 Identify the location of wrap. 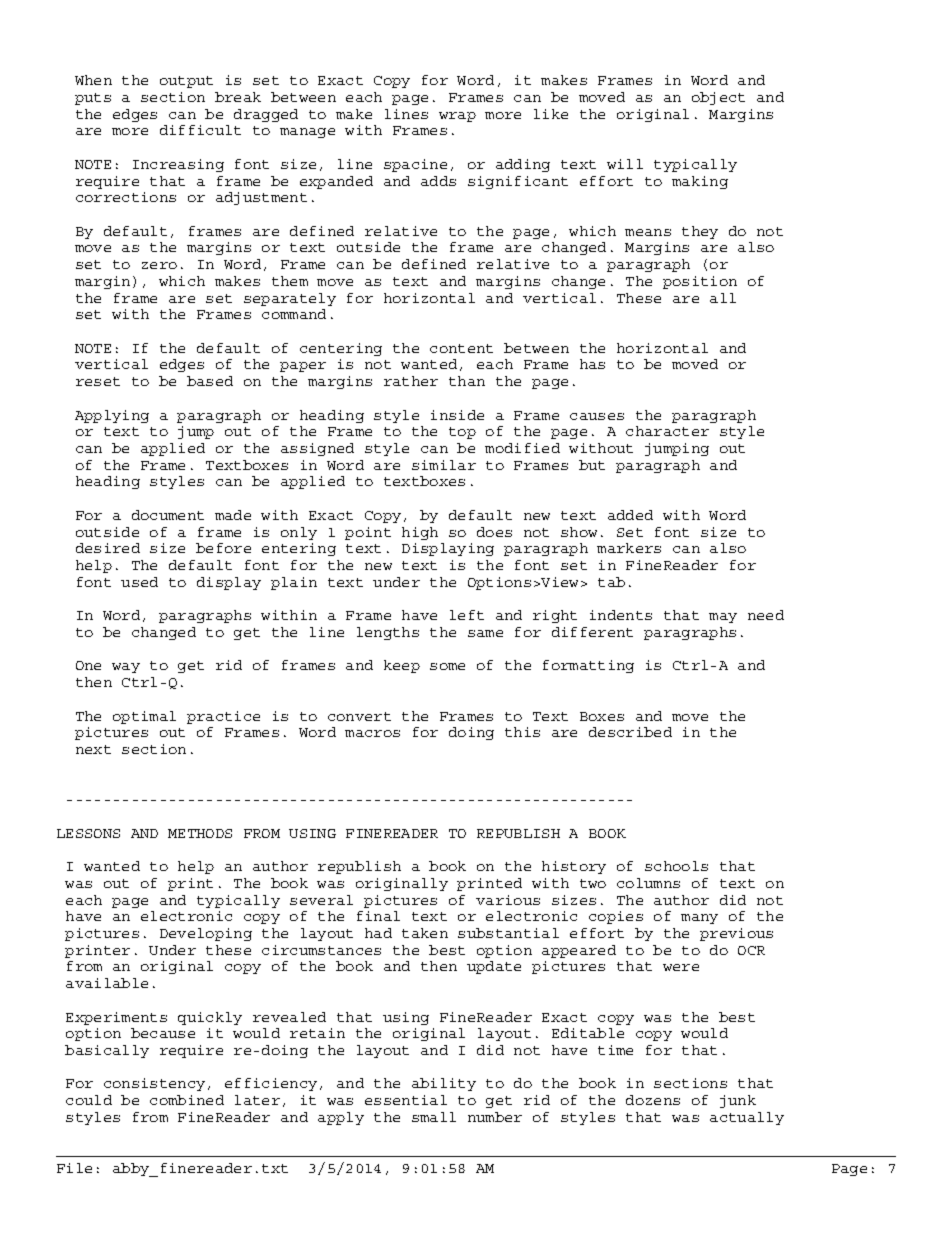
(457, 117).
